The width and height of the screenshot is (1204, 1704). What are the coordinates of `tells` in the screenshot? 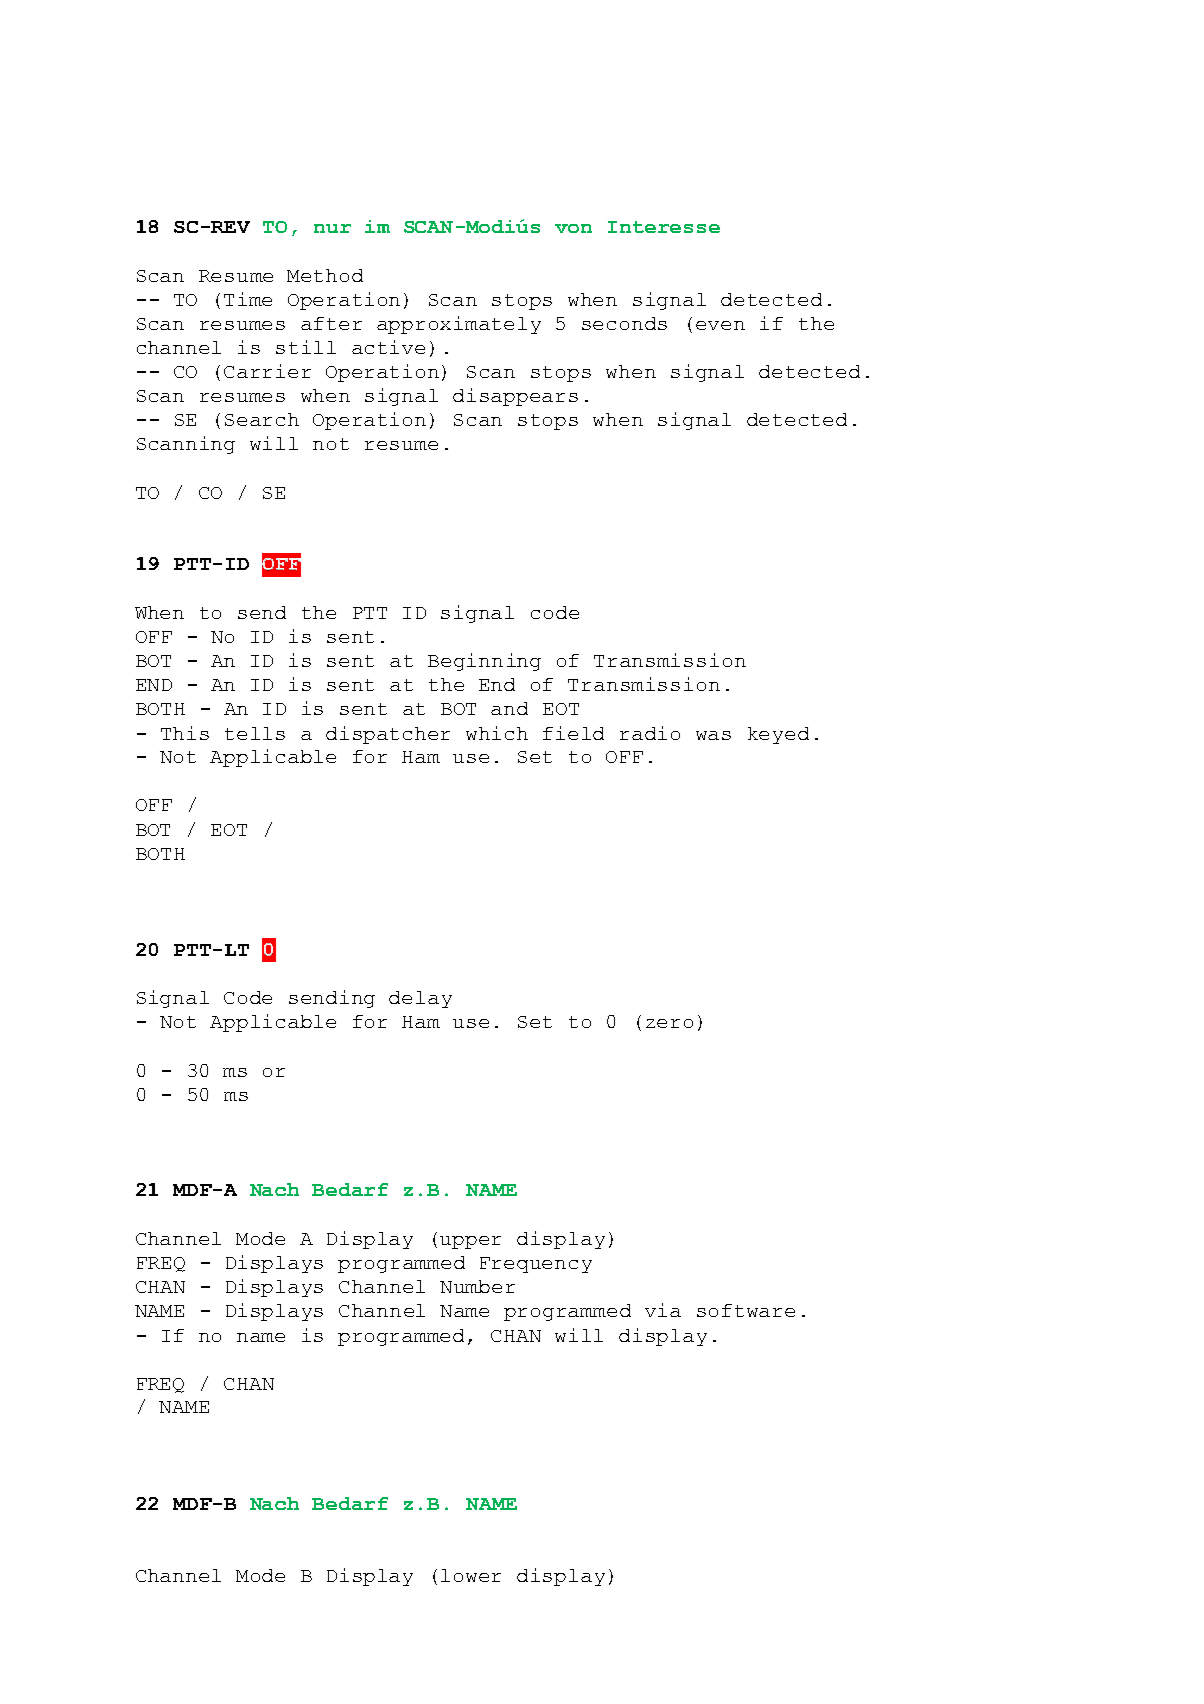 It's located at (255, 733).
